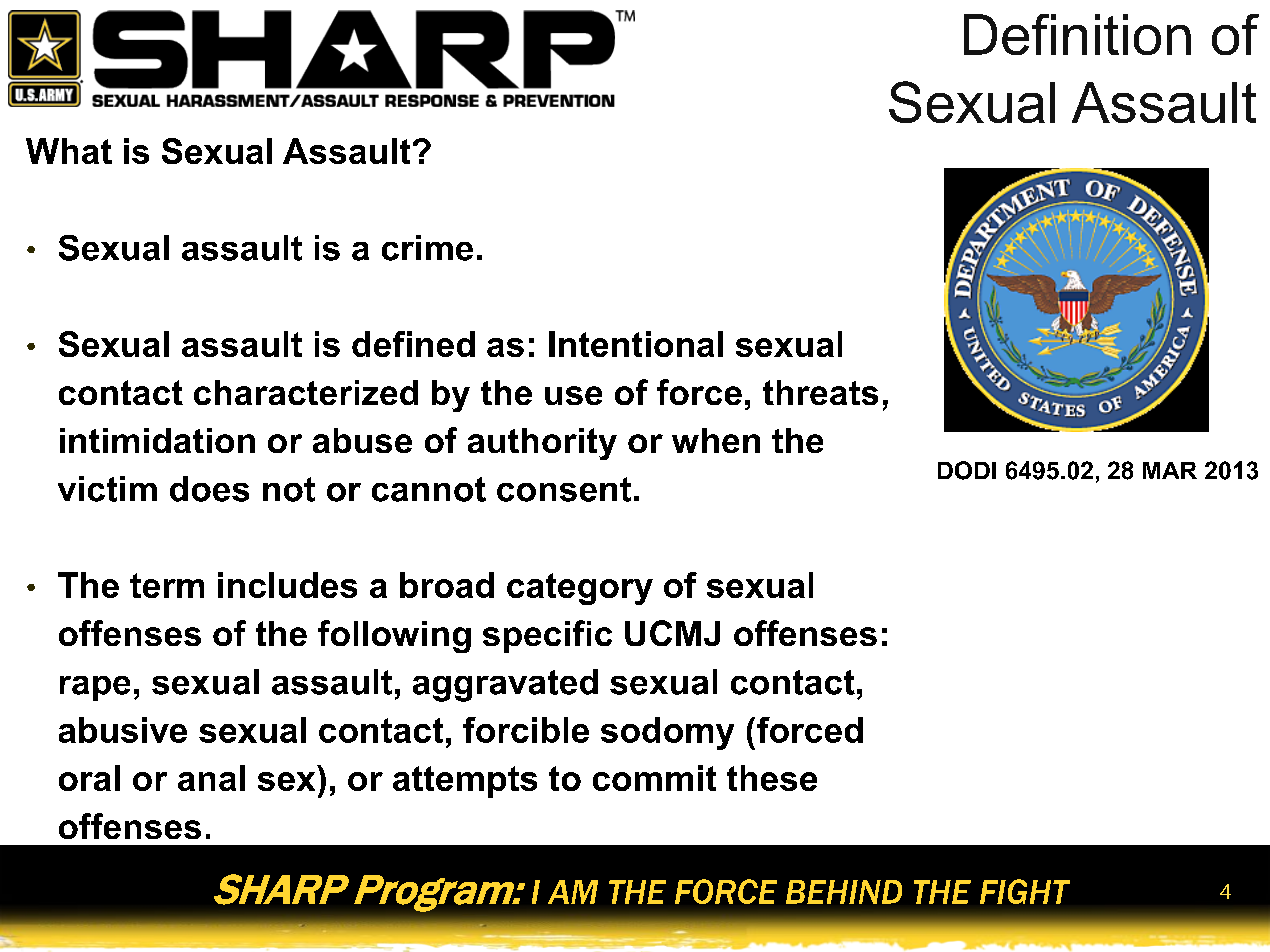 The height and width of the image is (952, 1270). I want to click on What, so click(69, 151).
